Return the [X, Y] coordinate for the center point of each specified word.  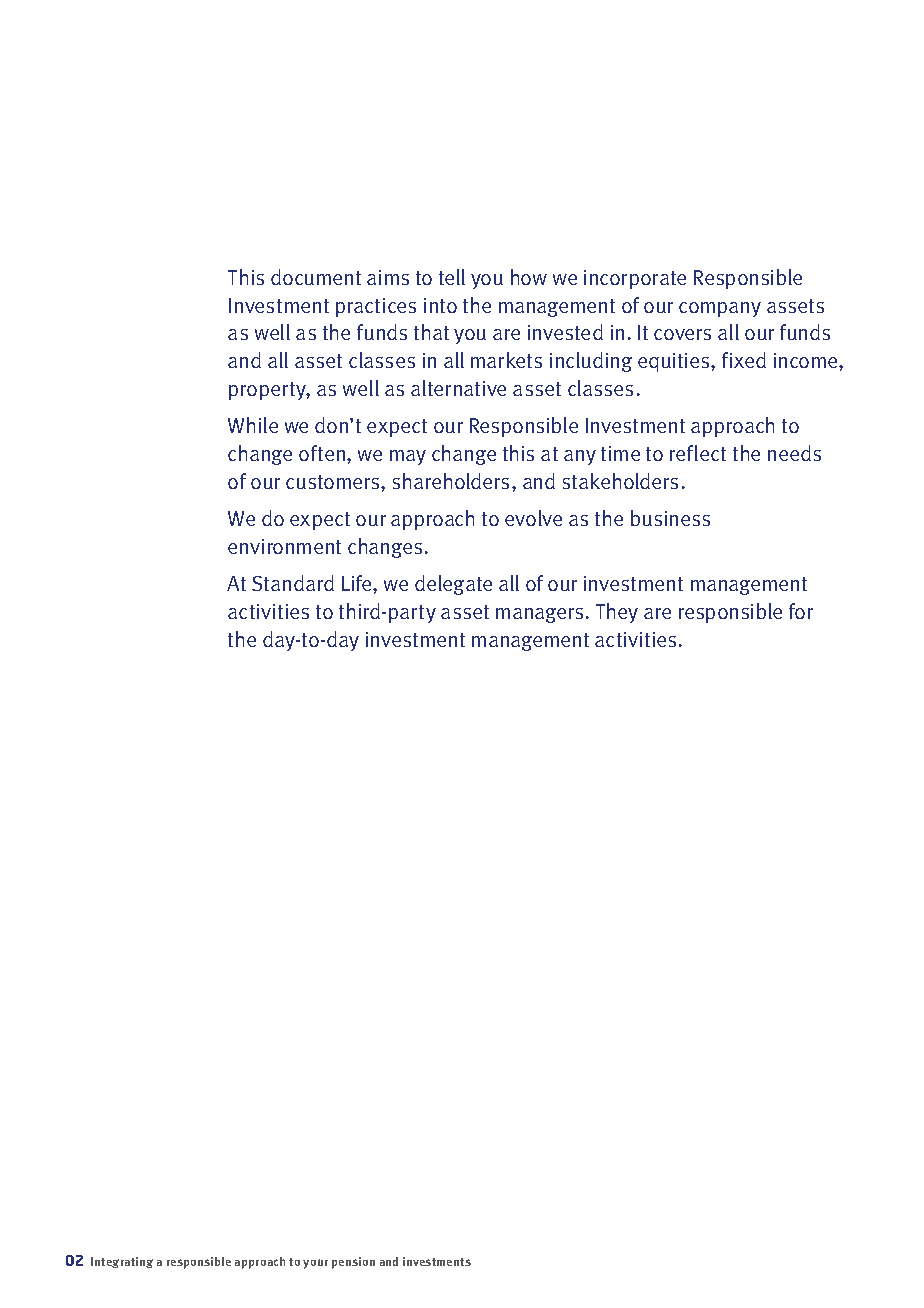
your [315, 1264]
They [617, 613]
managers [539, 615]
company [720, 309]
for [801, 611]
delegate [453, 585]
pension [353, 1263]
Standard [293, 583]
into [440, 305]
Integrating [122, 1262]
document [316, 277]
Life [358, 583]
